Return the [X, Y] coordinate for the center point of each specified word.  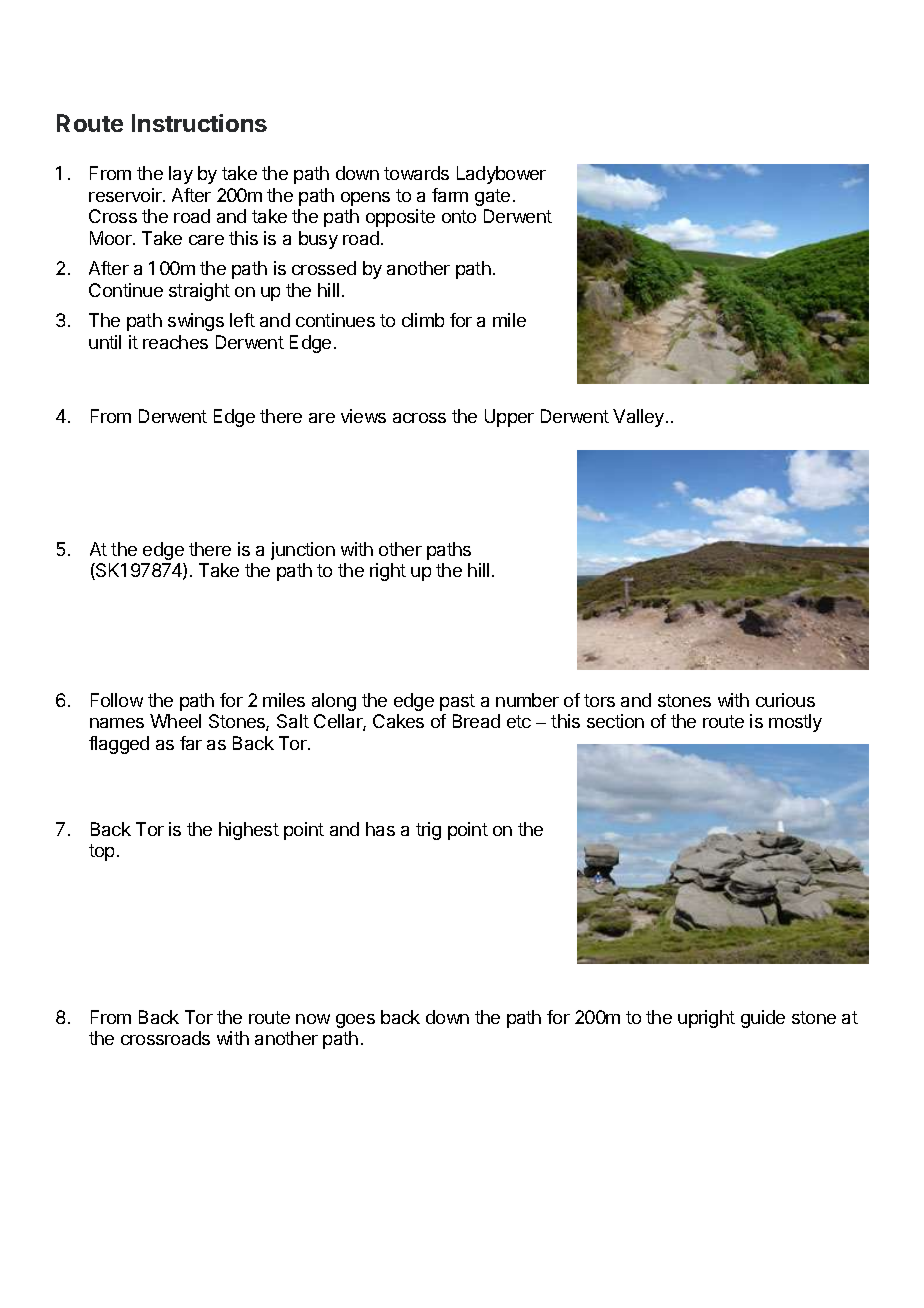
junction [303, 551]
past [457, 702]
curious [785, 700]
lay [181, 175]
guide [763, 1019]
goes [355, 1021]
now [313, 1019]
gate [492, 197]
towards [416, 173]
